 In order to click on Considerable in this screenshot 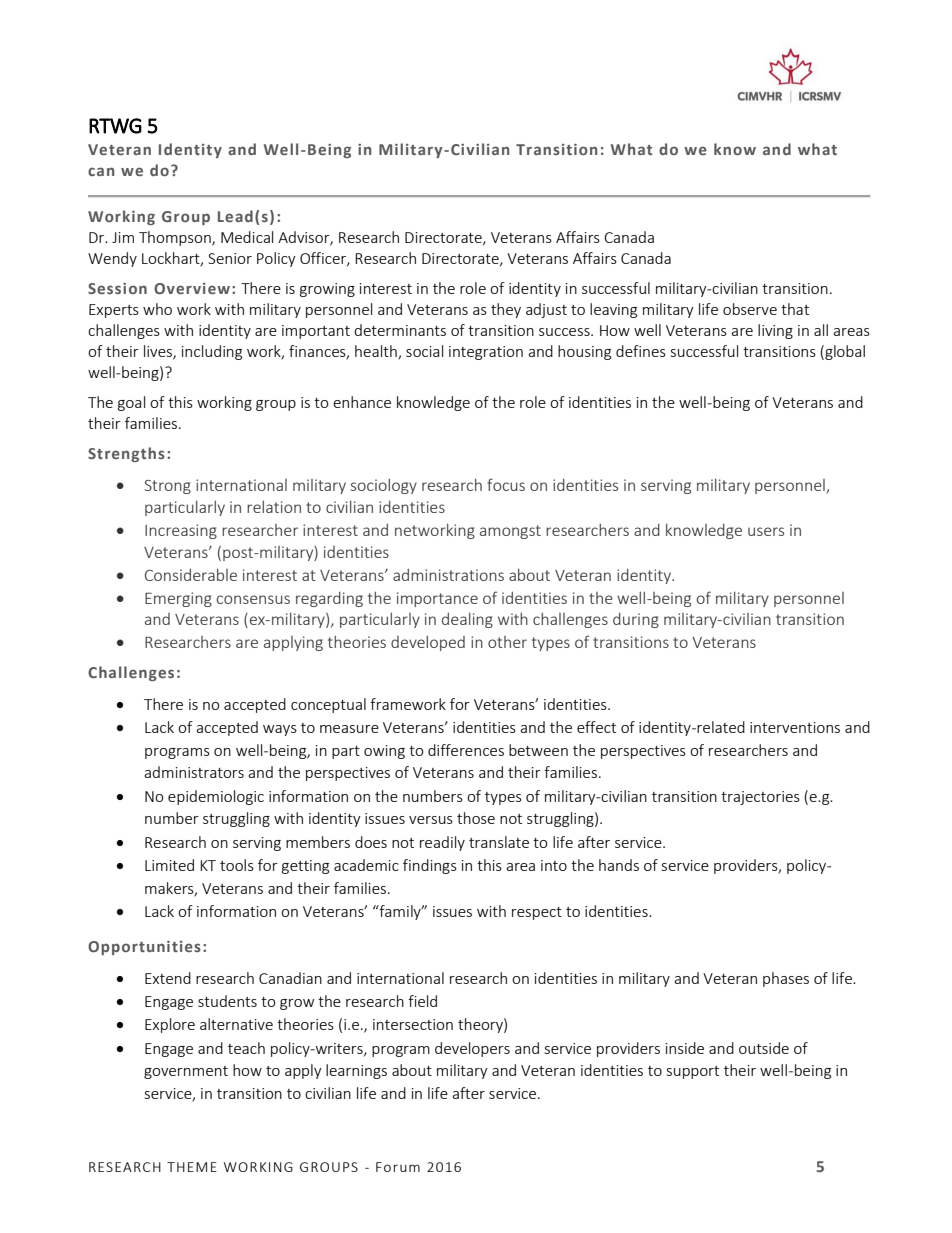, I will do `click(191, 574)`.
